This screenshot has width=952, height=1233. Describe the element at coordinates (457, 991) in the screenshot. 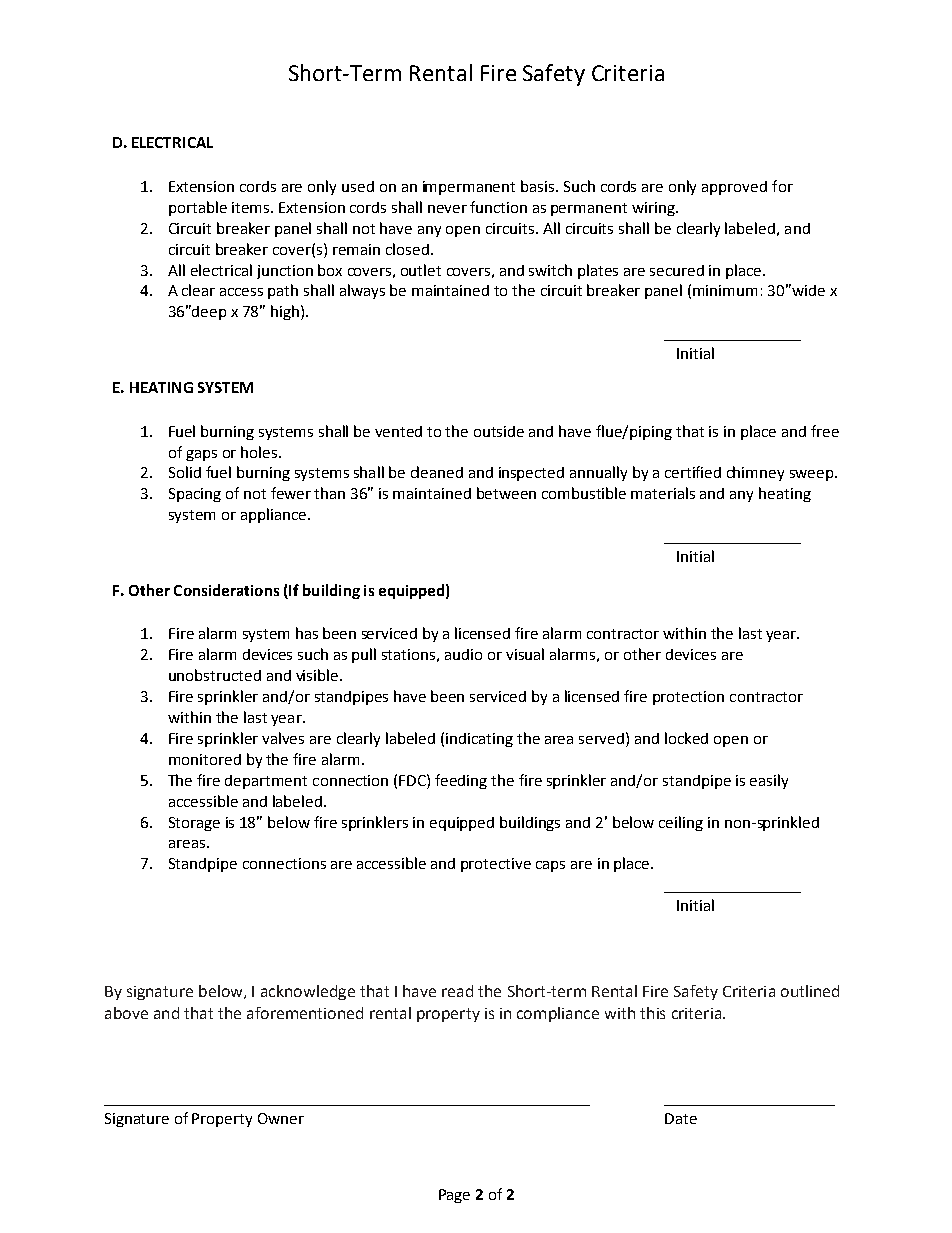

I see `read` at that location.
